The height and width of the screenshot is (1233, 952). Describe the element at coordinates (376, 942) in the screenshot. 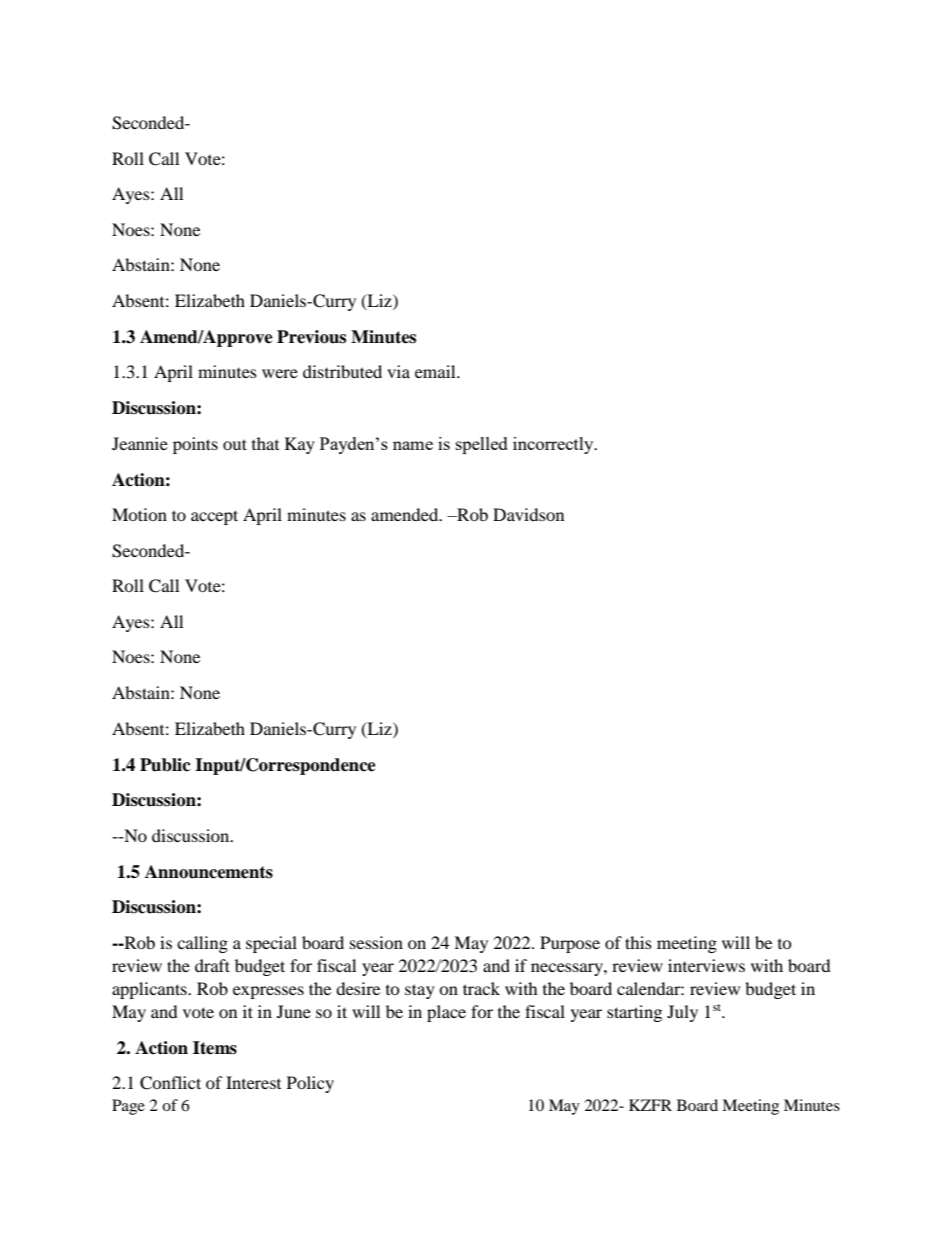

I see `session` at that location.
